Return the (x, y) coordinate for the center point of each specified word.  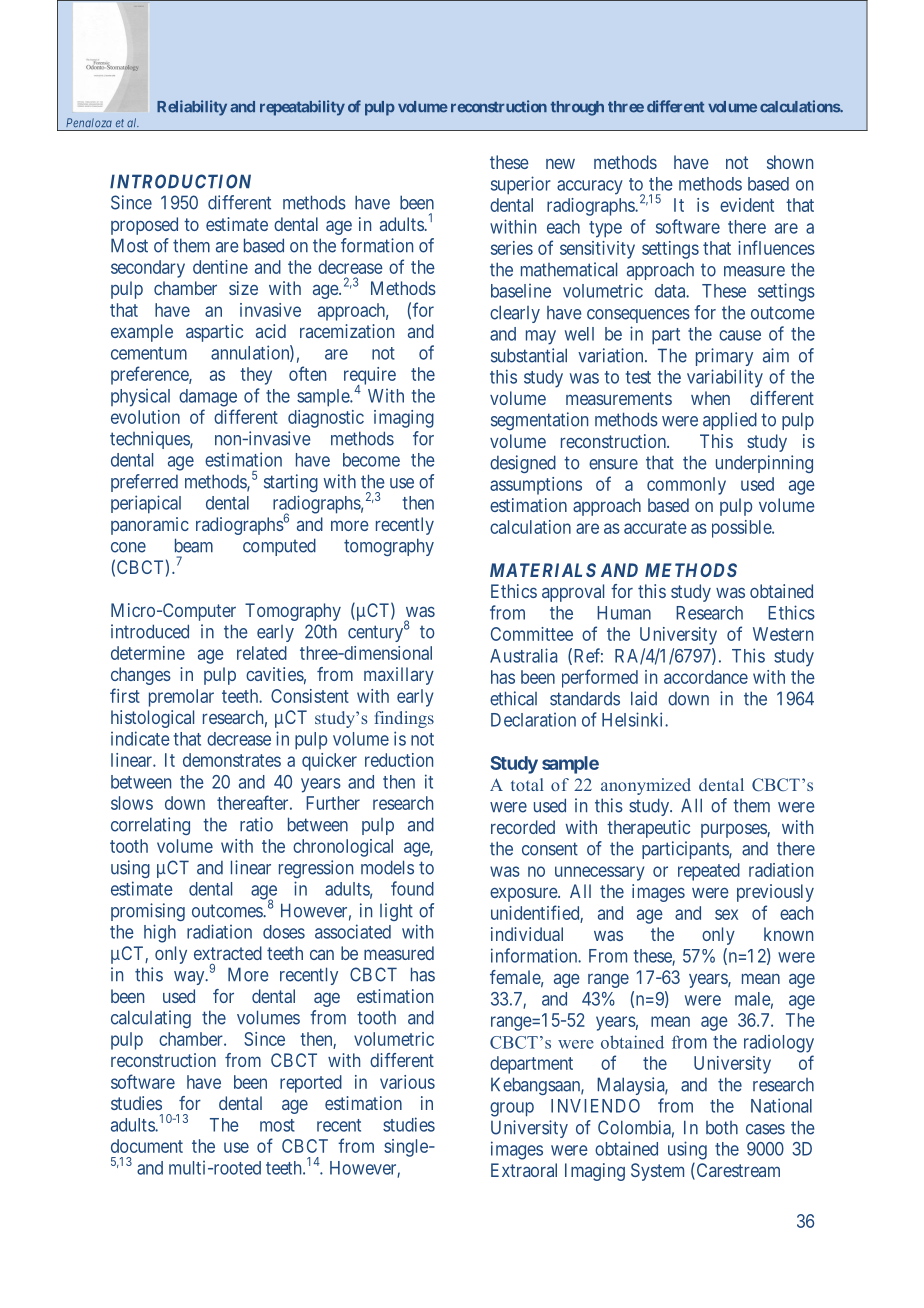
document (147, 1146)
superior (521, 185)
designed (523, 464)
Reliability (192, 108)
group (512, 1109)
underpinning (764, 464)
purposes (734, 831)
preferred (144, 483)
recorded (523, 827)
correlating (150, 826)
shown (790, 162)
